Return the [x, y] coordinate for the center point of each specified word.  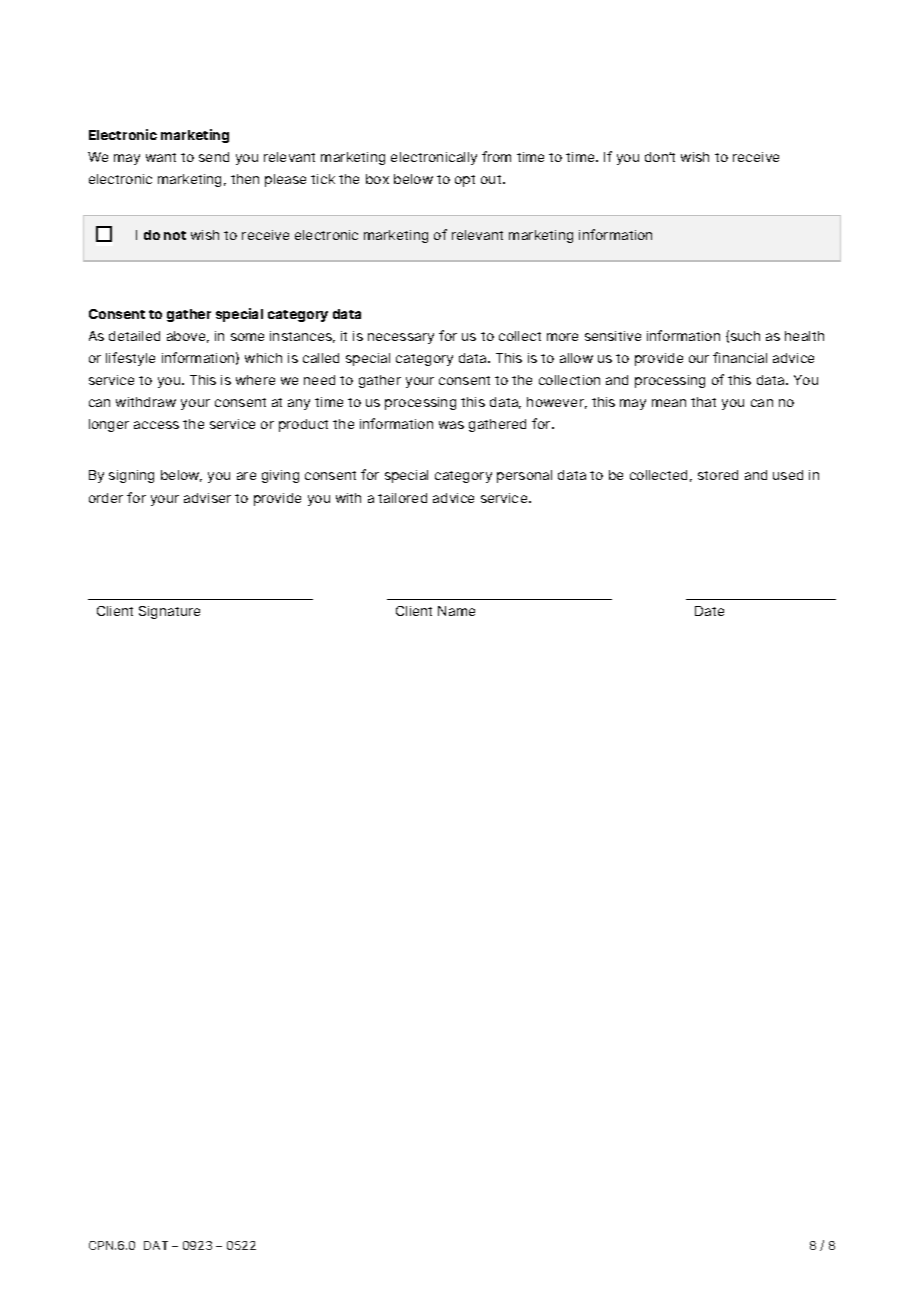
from [496, 156]
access [156, 425]
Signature [169, 612]
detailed [134, 336]
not [175, 235]
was [451, 425]
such [745, 336]
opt [465, 181]
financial [740, 357]
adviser [207, 498]
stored [718, 475]
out [492, 179]
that [703, 402]
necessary [401, 338]
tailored [402, 498]
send [214, 157]
